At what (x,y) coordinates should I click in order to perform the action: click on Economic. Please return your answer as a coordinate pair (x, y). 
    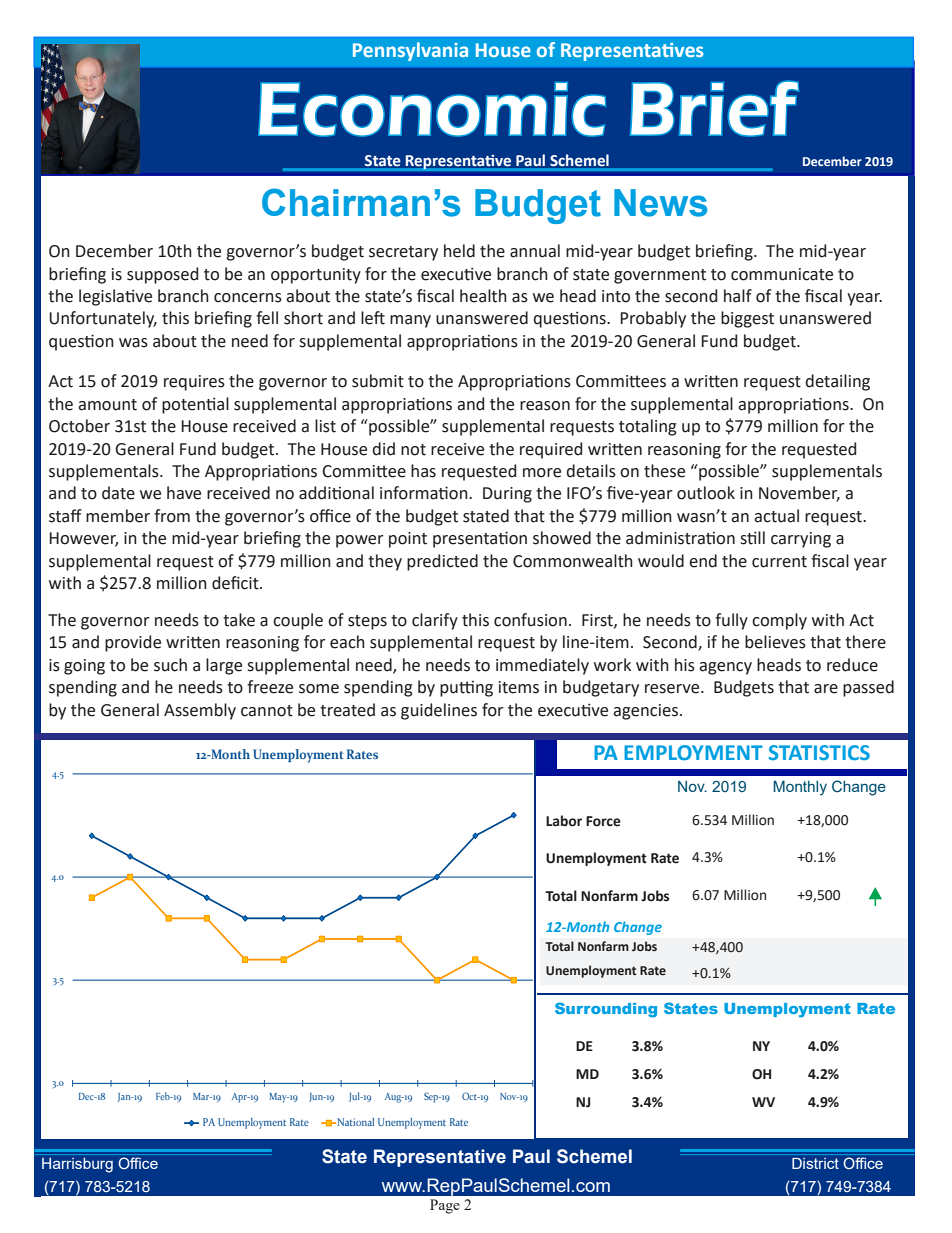
    Looking at the image, I should click on (432, 109).
